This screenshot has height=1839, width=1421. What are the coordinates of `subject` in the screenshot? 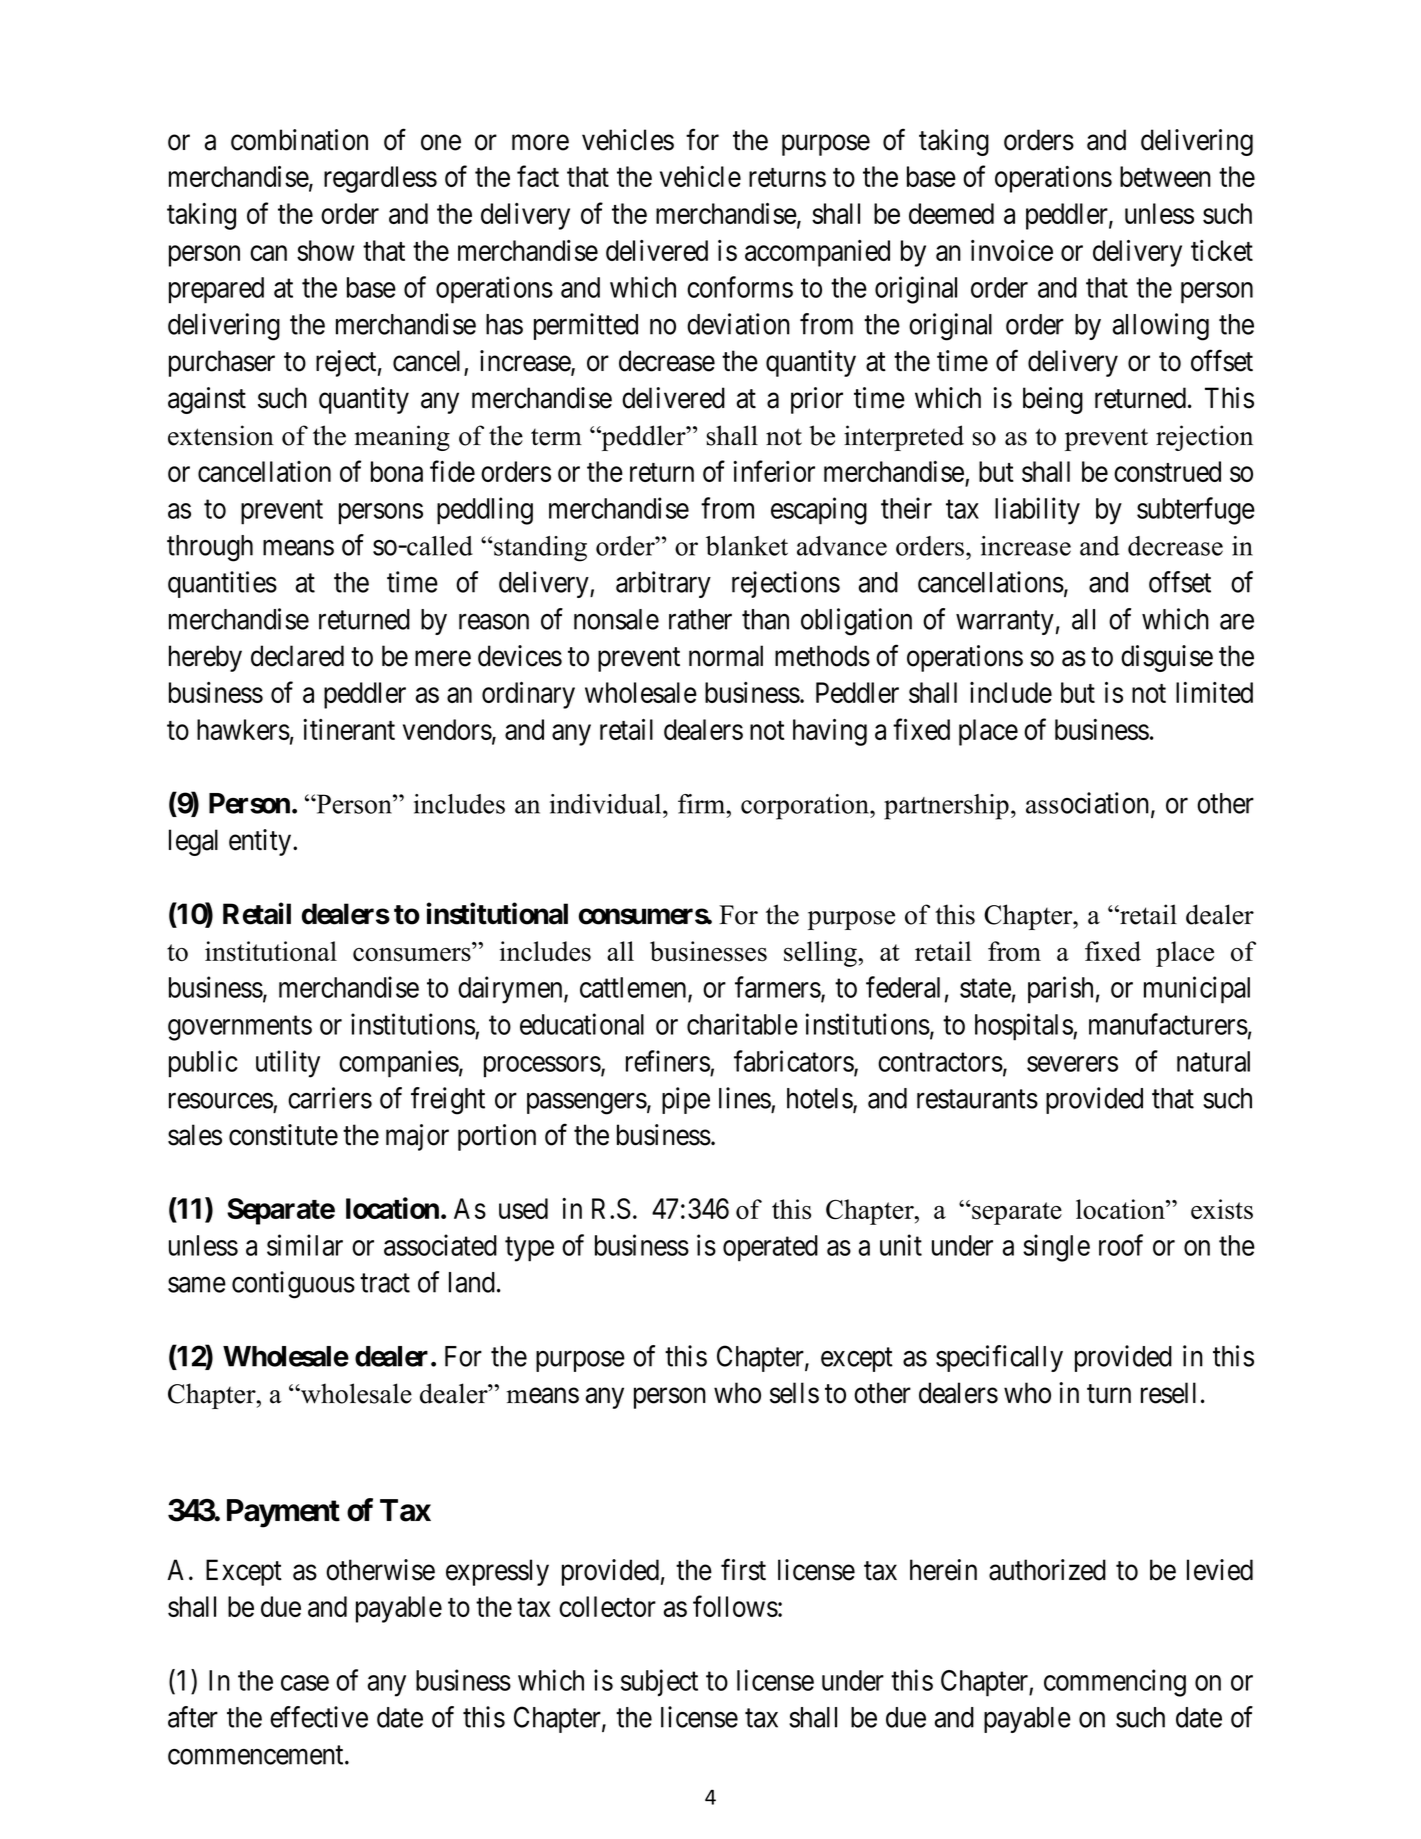 It's located at (659, 1683).
